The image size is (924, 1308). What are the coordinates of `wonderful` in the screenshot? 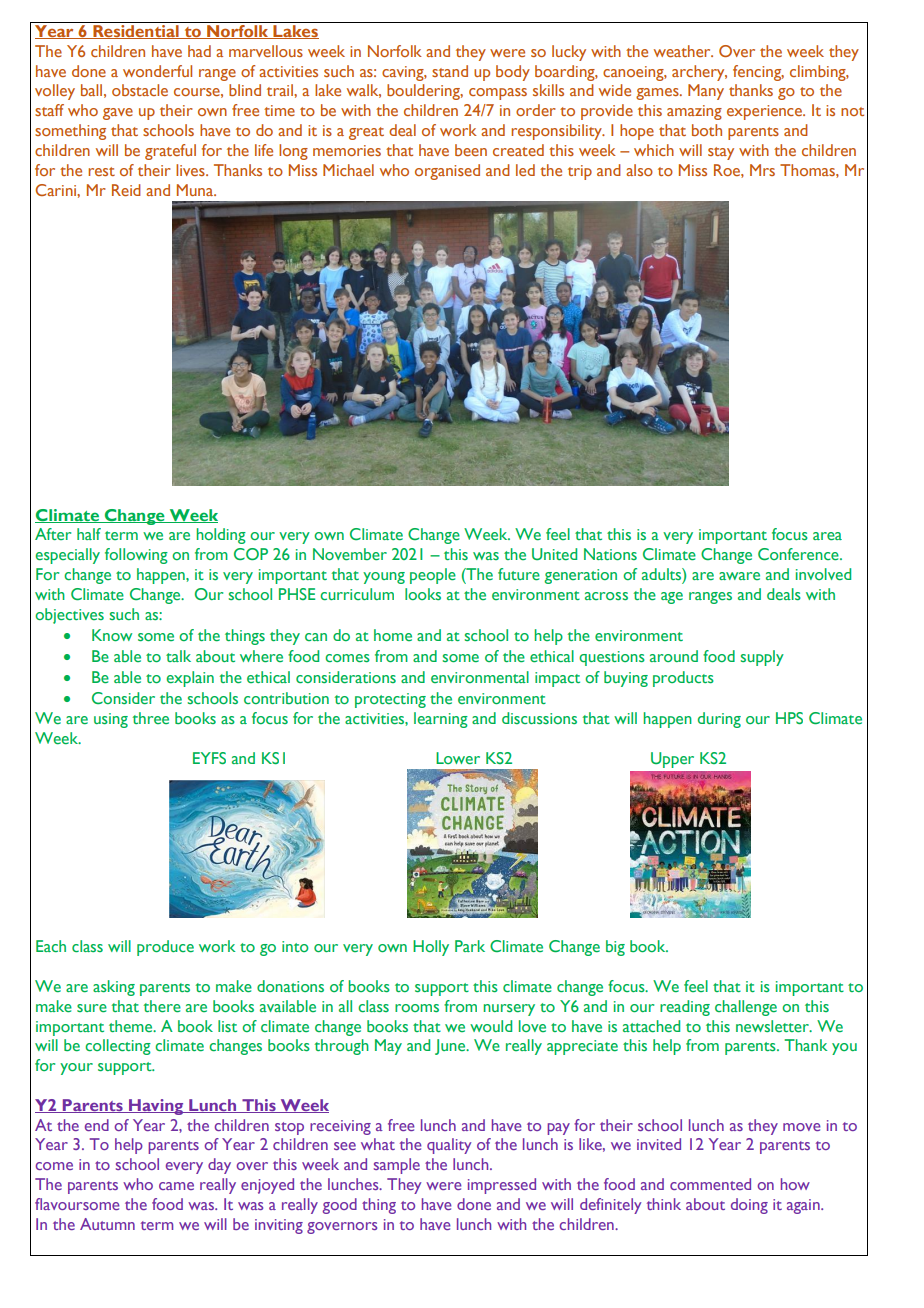 It's located at (157, 71).
